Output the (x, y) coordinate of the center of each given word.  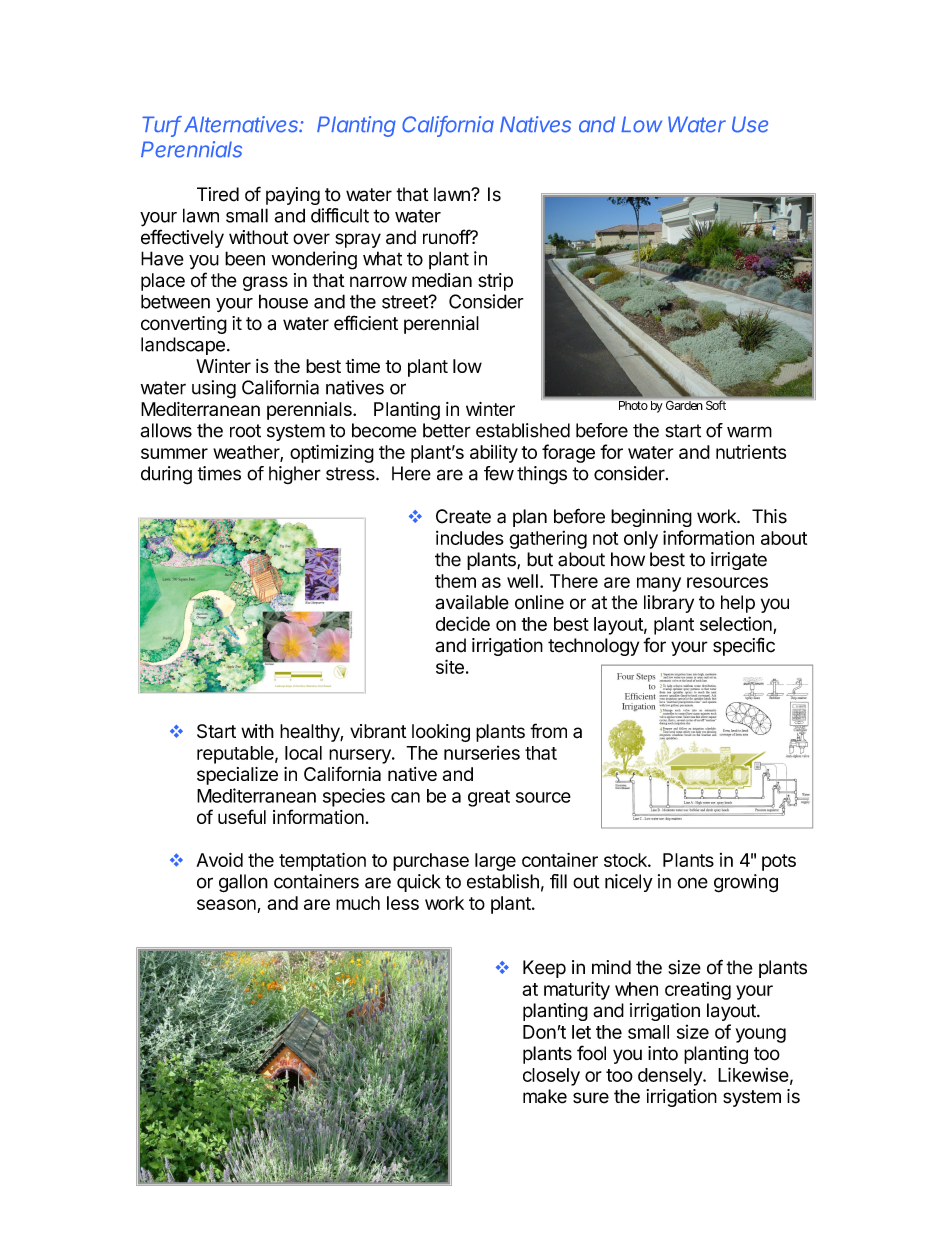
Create (463, 516)
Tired (218, 194)
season (227, 906)
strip (495, 282)
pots (779, 862)
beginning (651, 518)
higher (295, 475)
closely (551, 1077)
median (442, 280)
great (489, 798)
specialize (237, 776)
